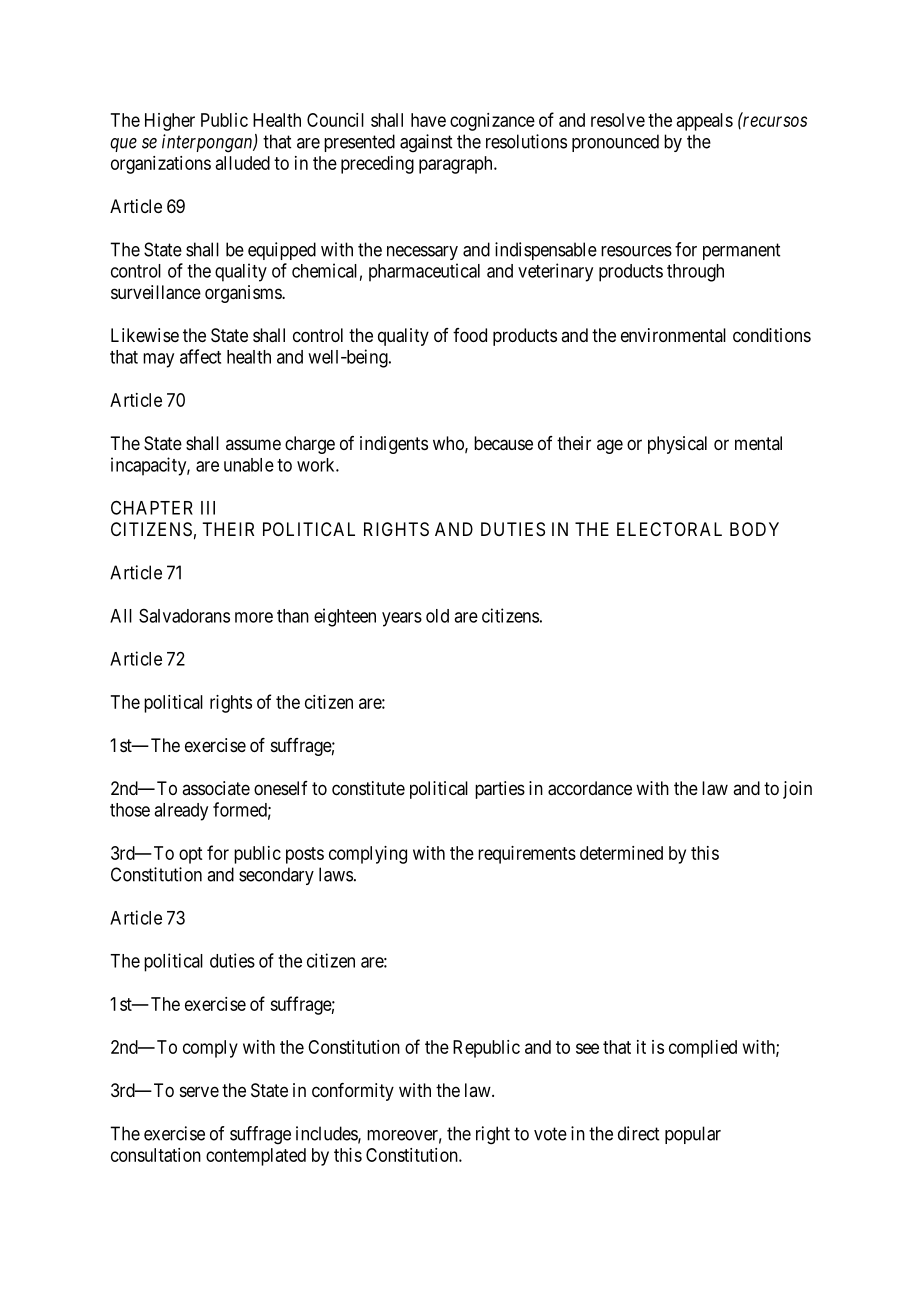 This screenshot has width=924, height=1308. Describe the element at coordinates (243, 163) in the screenshot. I see `alluded` at that location.
